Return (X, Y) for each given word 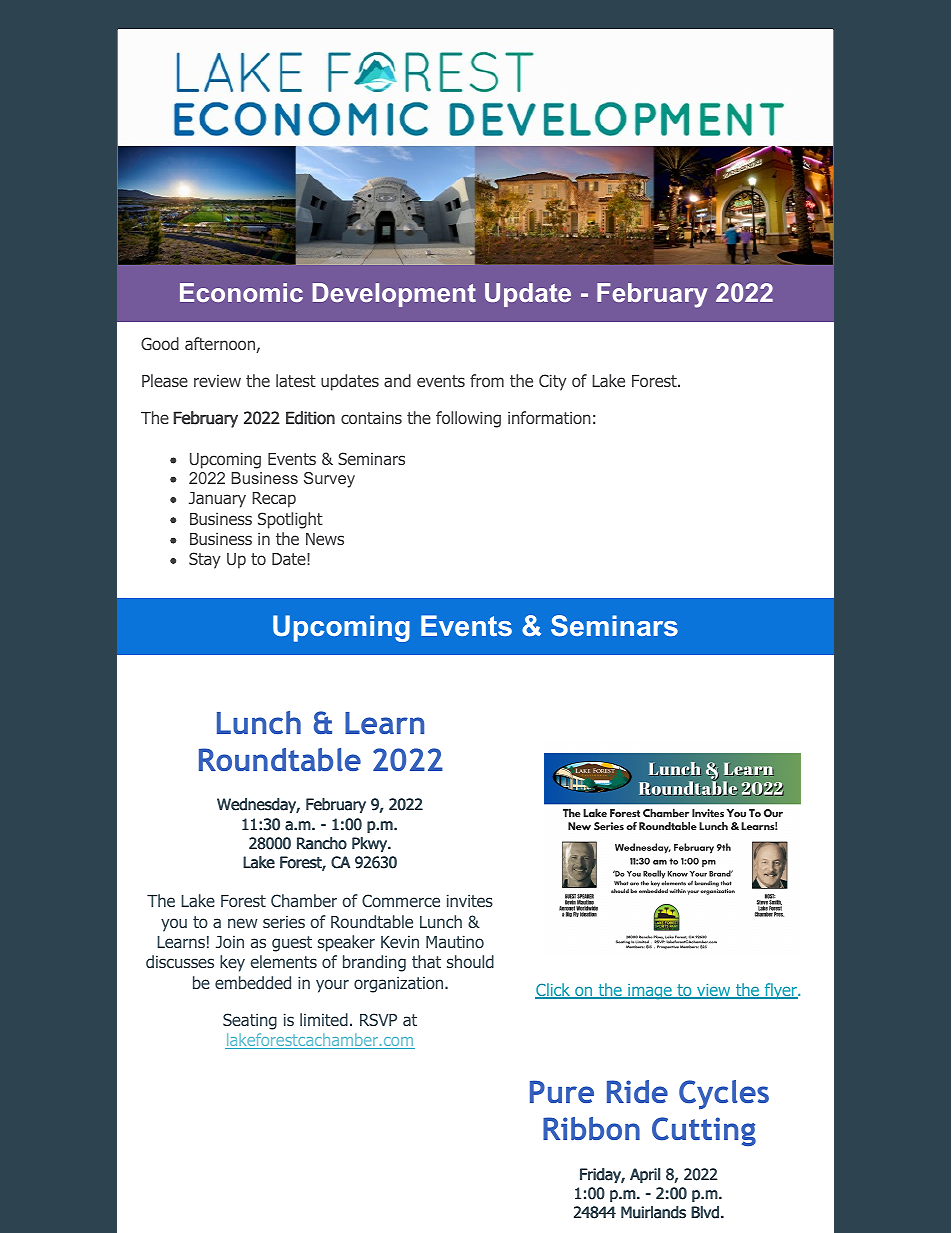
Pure (562, 1091)
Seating (250, 1021)
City (553, 382)
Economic (241, 292)
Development (394, 295)
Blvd (705, 1212)
